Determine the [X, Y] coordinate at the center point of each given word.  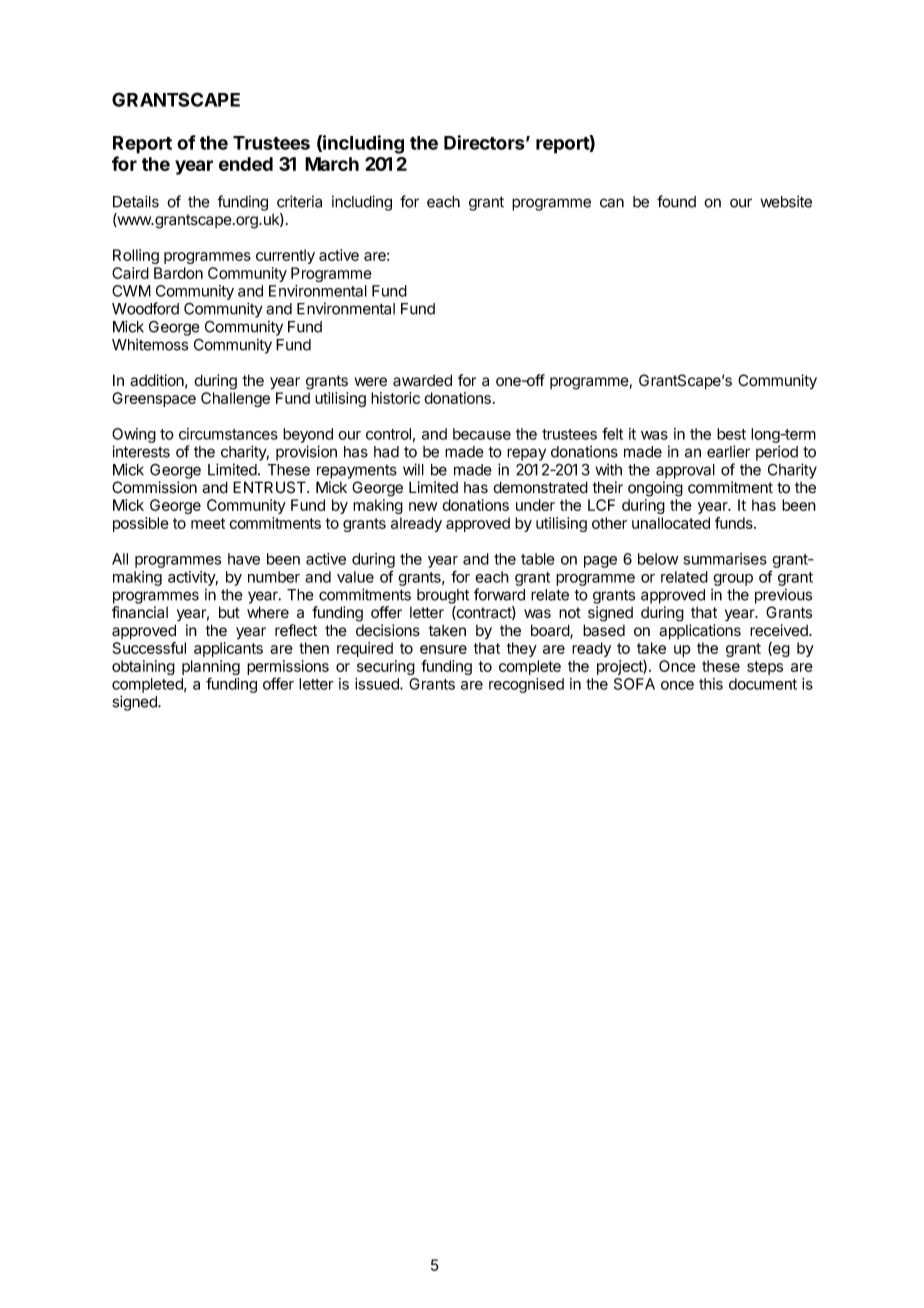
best [731, 434]
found [676, 201]
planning [211, 669]
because [482, 434]
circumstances [228, 434]
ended [246, 164]
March [332, 164]
